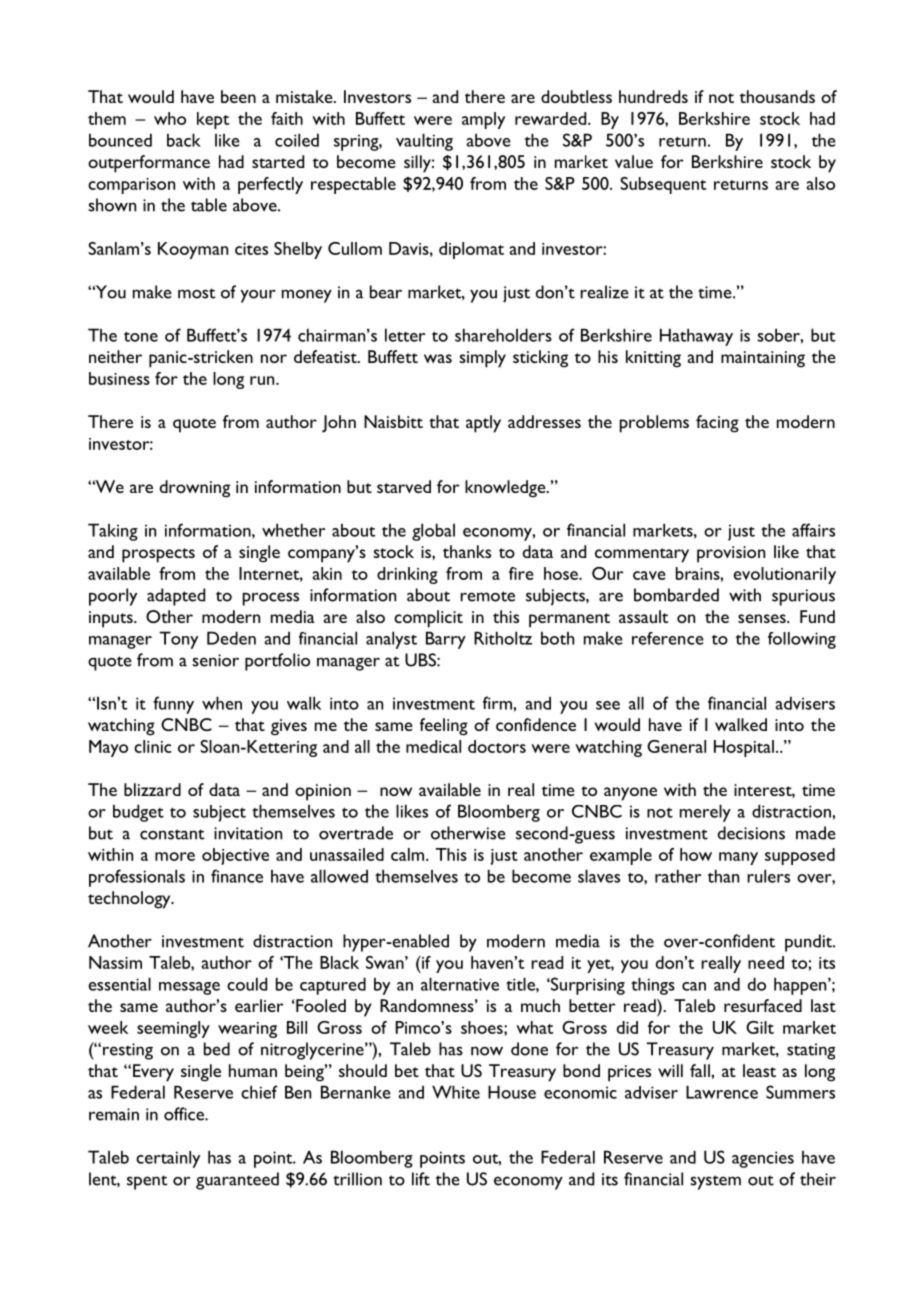  I want to click on merely, so click(705, 813).
